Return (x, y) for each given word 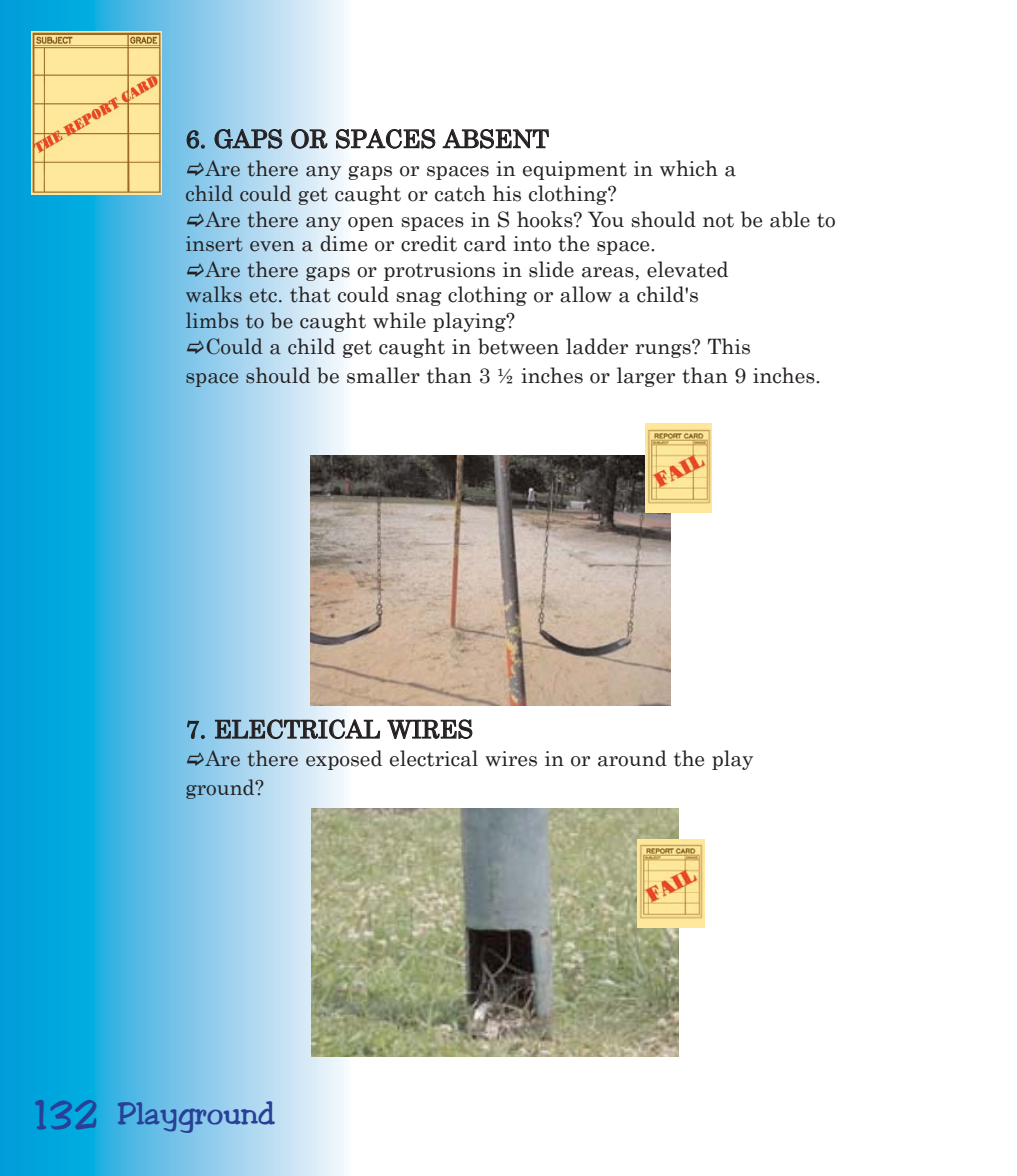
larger (646, 377)
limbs (212, 320)
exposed (344, 760)
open (371, 224)
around (632, 758)
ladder (597, 346)
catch (460, 193)
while (399, 320)
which (689, 168)
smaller (383, 375)
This (729, 346)
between (518, 346)
